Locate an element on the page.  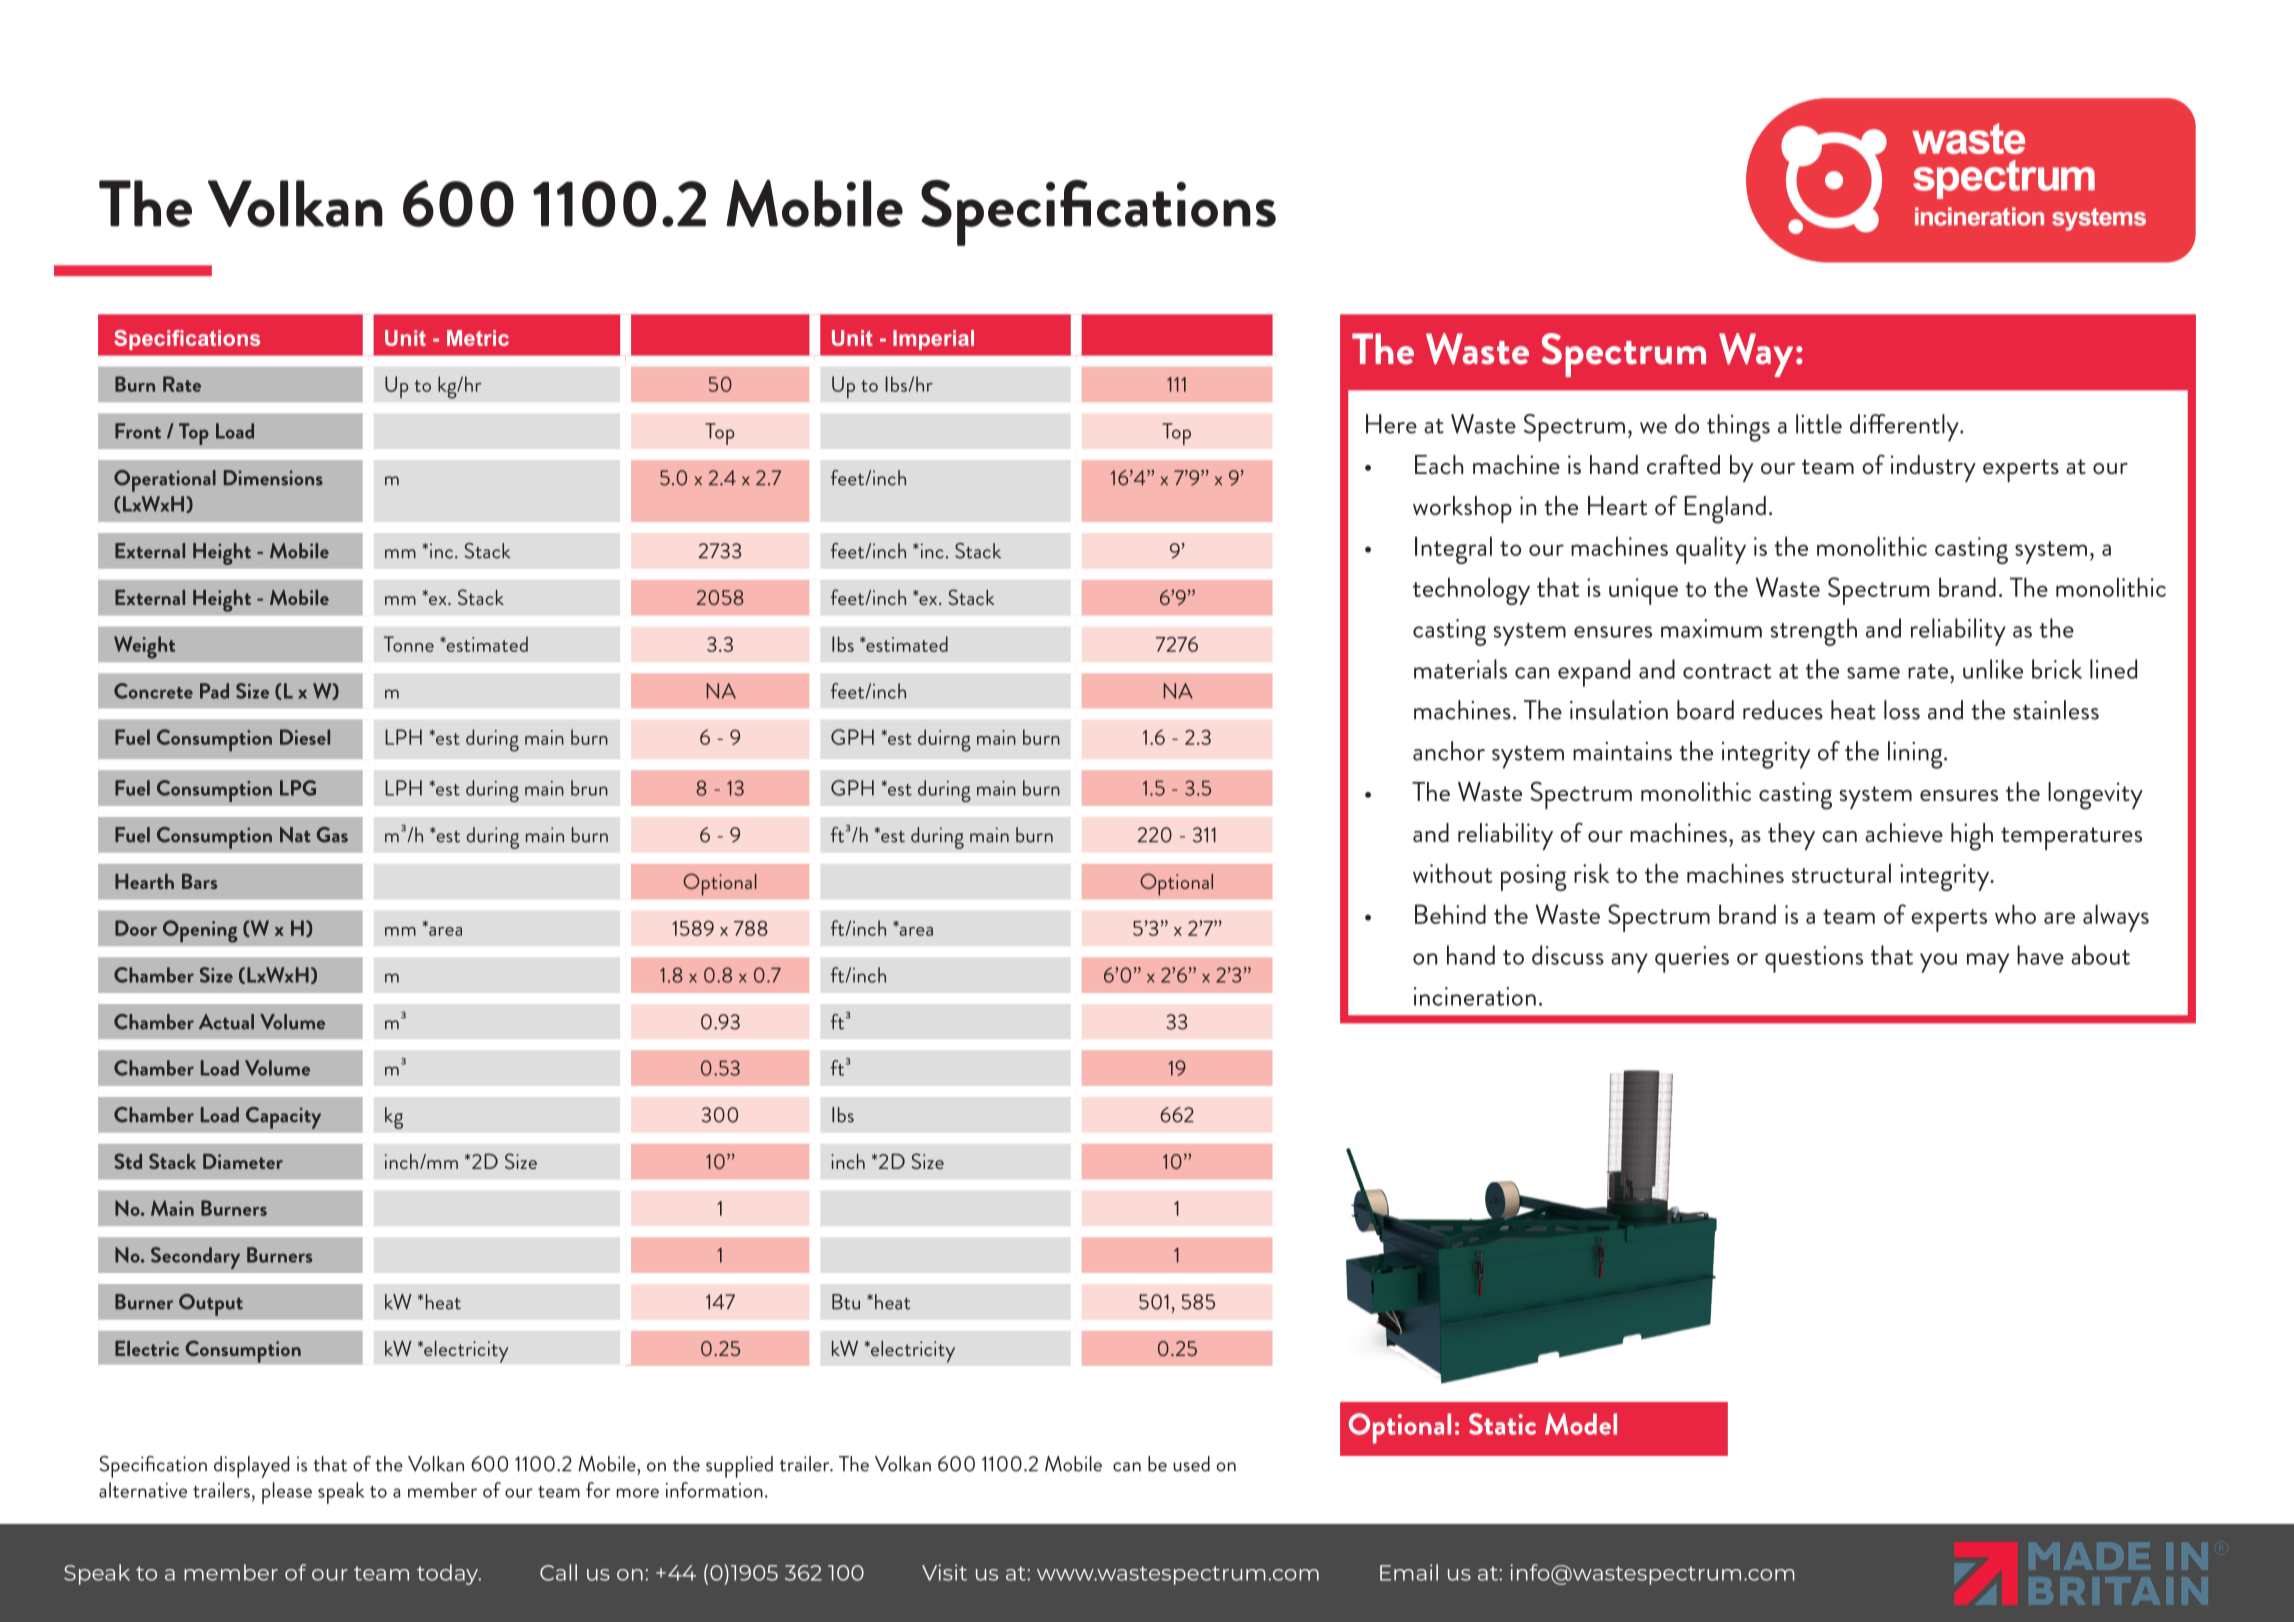
questions is located at coordinates (1814, 959).
